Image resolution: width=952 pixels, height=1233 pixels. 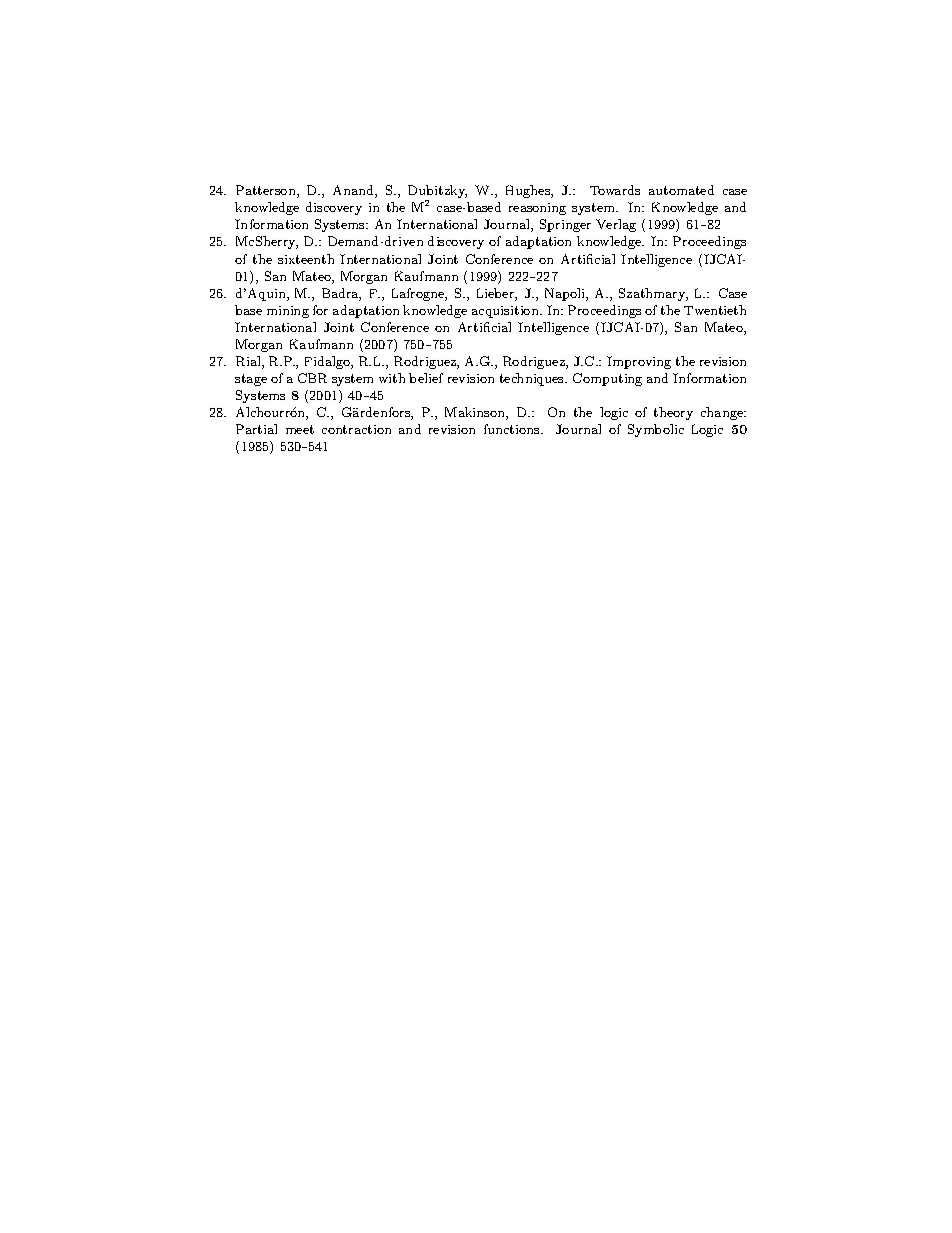 I want to click on mining, so click(x=288, y=312).
